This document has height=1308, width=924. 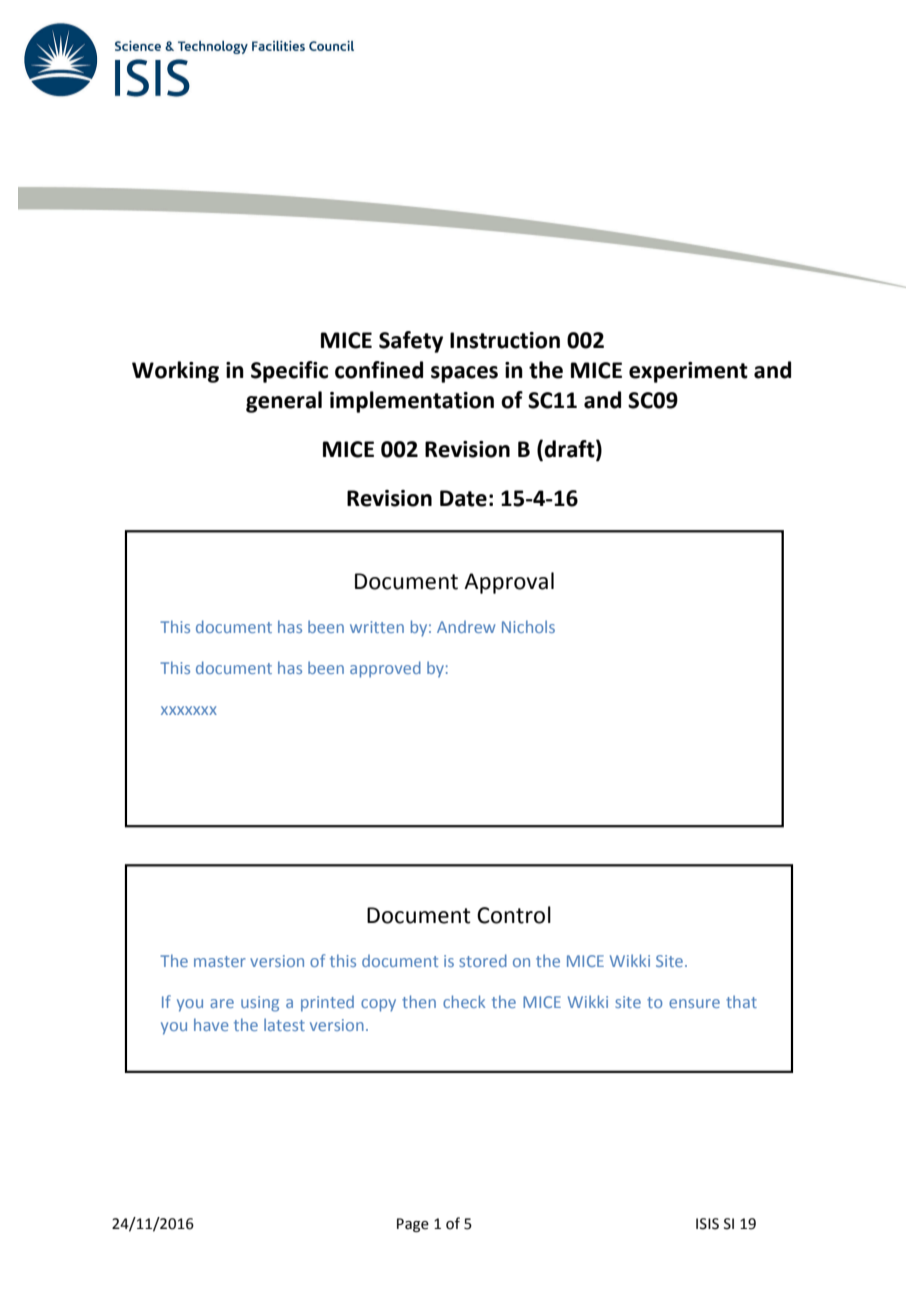 I want to click on experiment, so click(x=688, y=372).
